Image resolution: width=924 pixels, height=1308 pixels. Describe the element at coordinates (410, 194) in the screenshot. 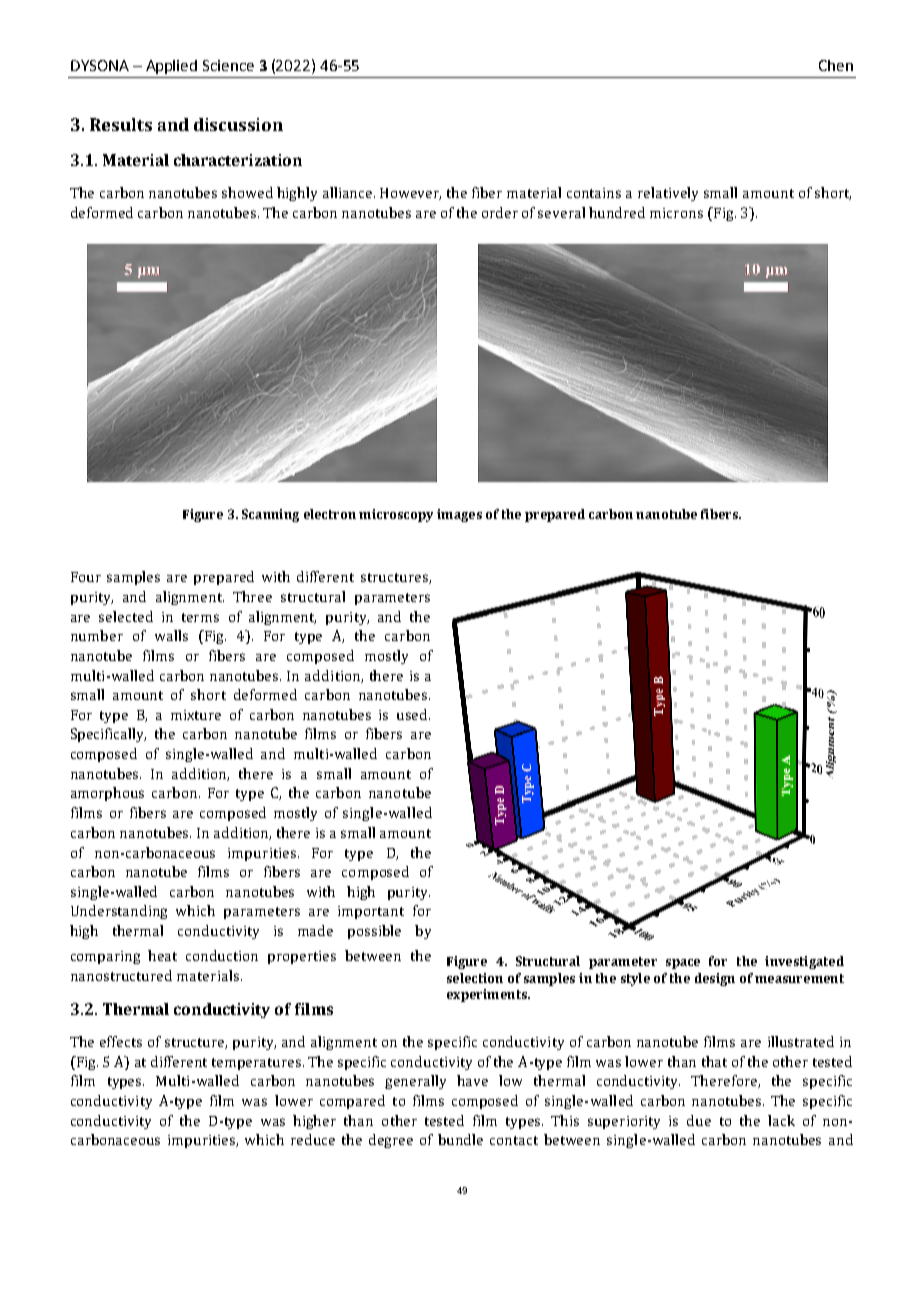

I see `However` at that location.
